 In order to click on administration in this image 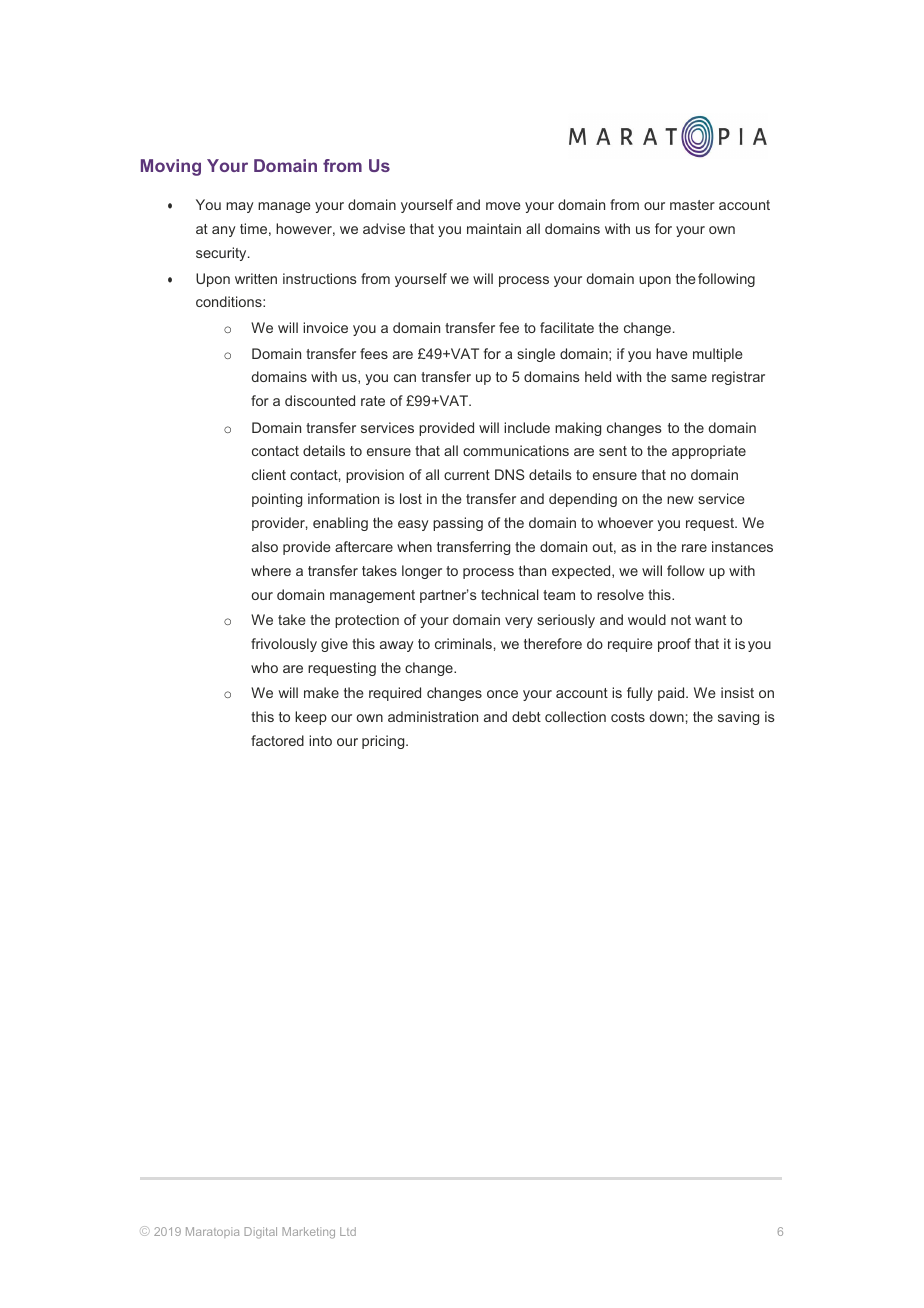, I will do `click(433, 716)`.
